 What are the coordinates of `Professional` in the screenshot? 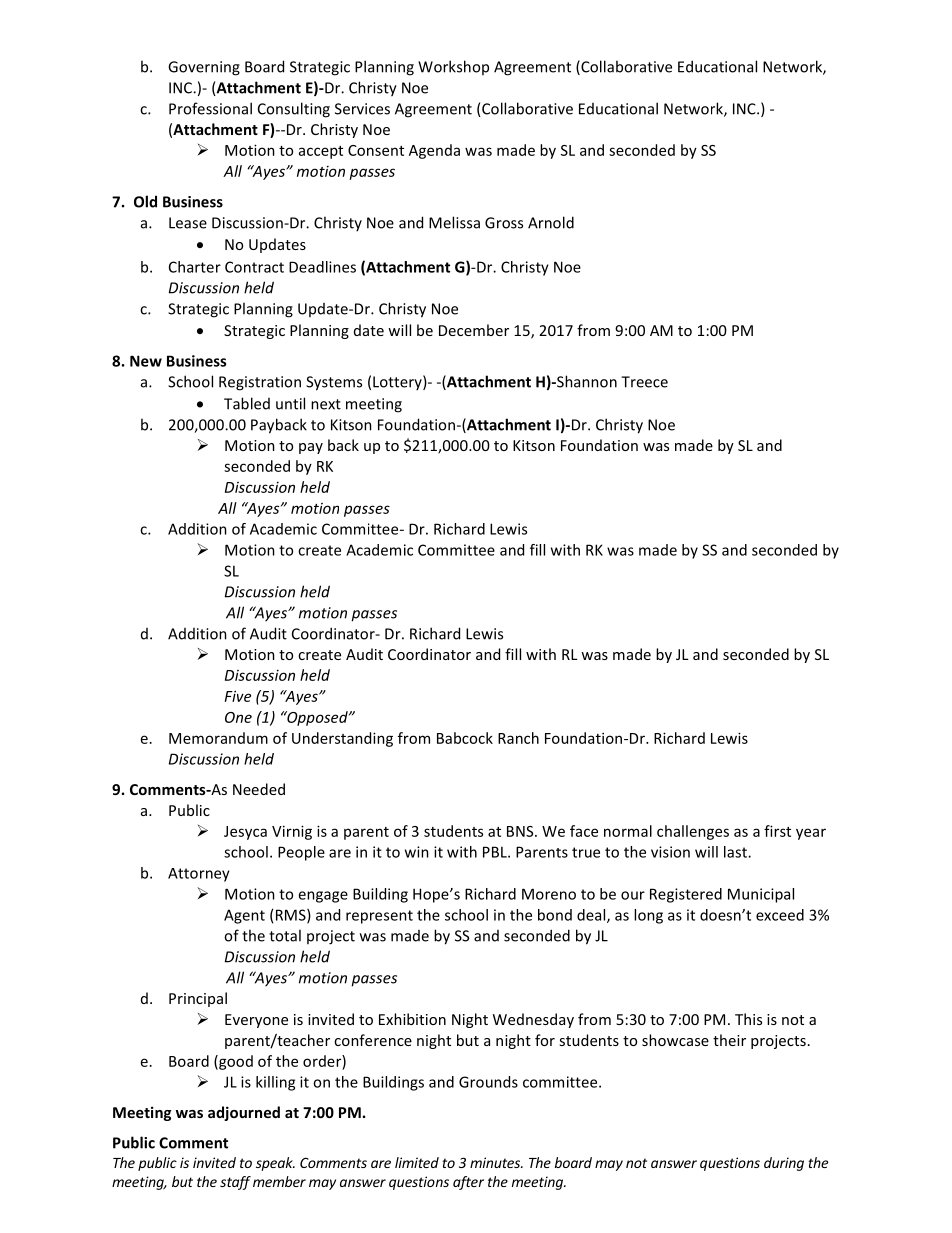 It's located at (210, 108).
